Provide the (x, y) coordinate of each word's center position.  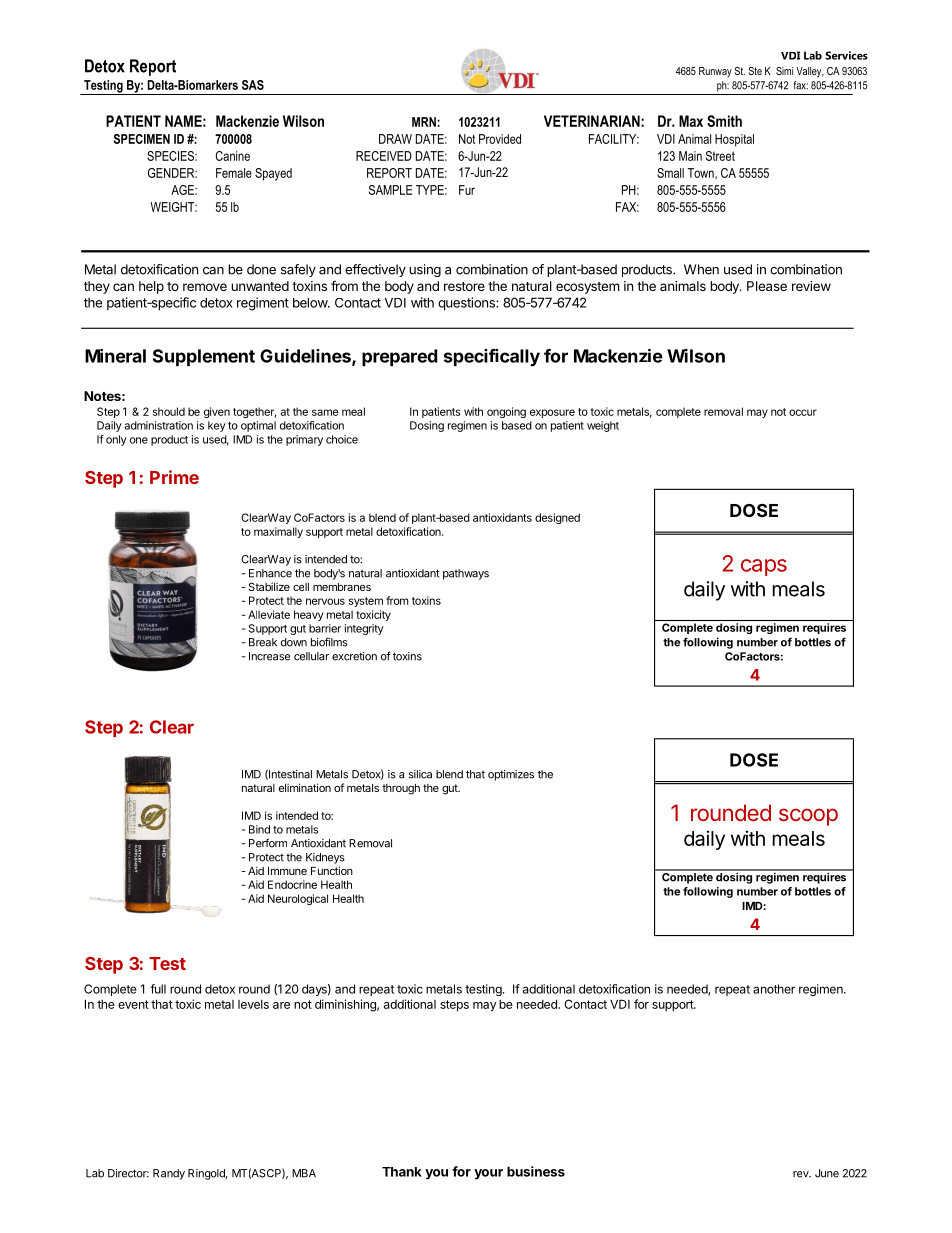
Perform (268, 843)
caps (764, 567)
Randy (169, 1174)
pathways (466, 574)
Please (767, 286)
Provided (500, 139)
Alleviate (269, 614)
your (488, 1174)
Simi (784, 71)
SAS (253, 85)
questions (467, 304)
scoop (808, 817)
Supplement (204, 357)
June (827, 1173)
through (401, 789)
